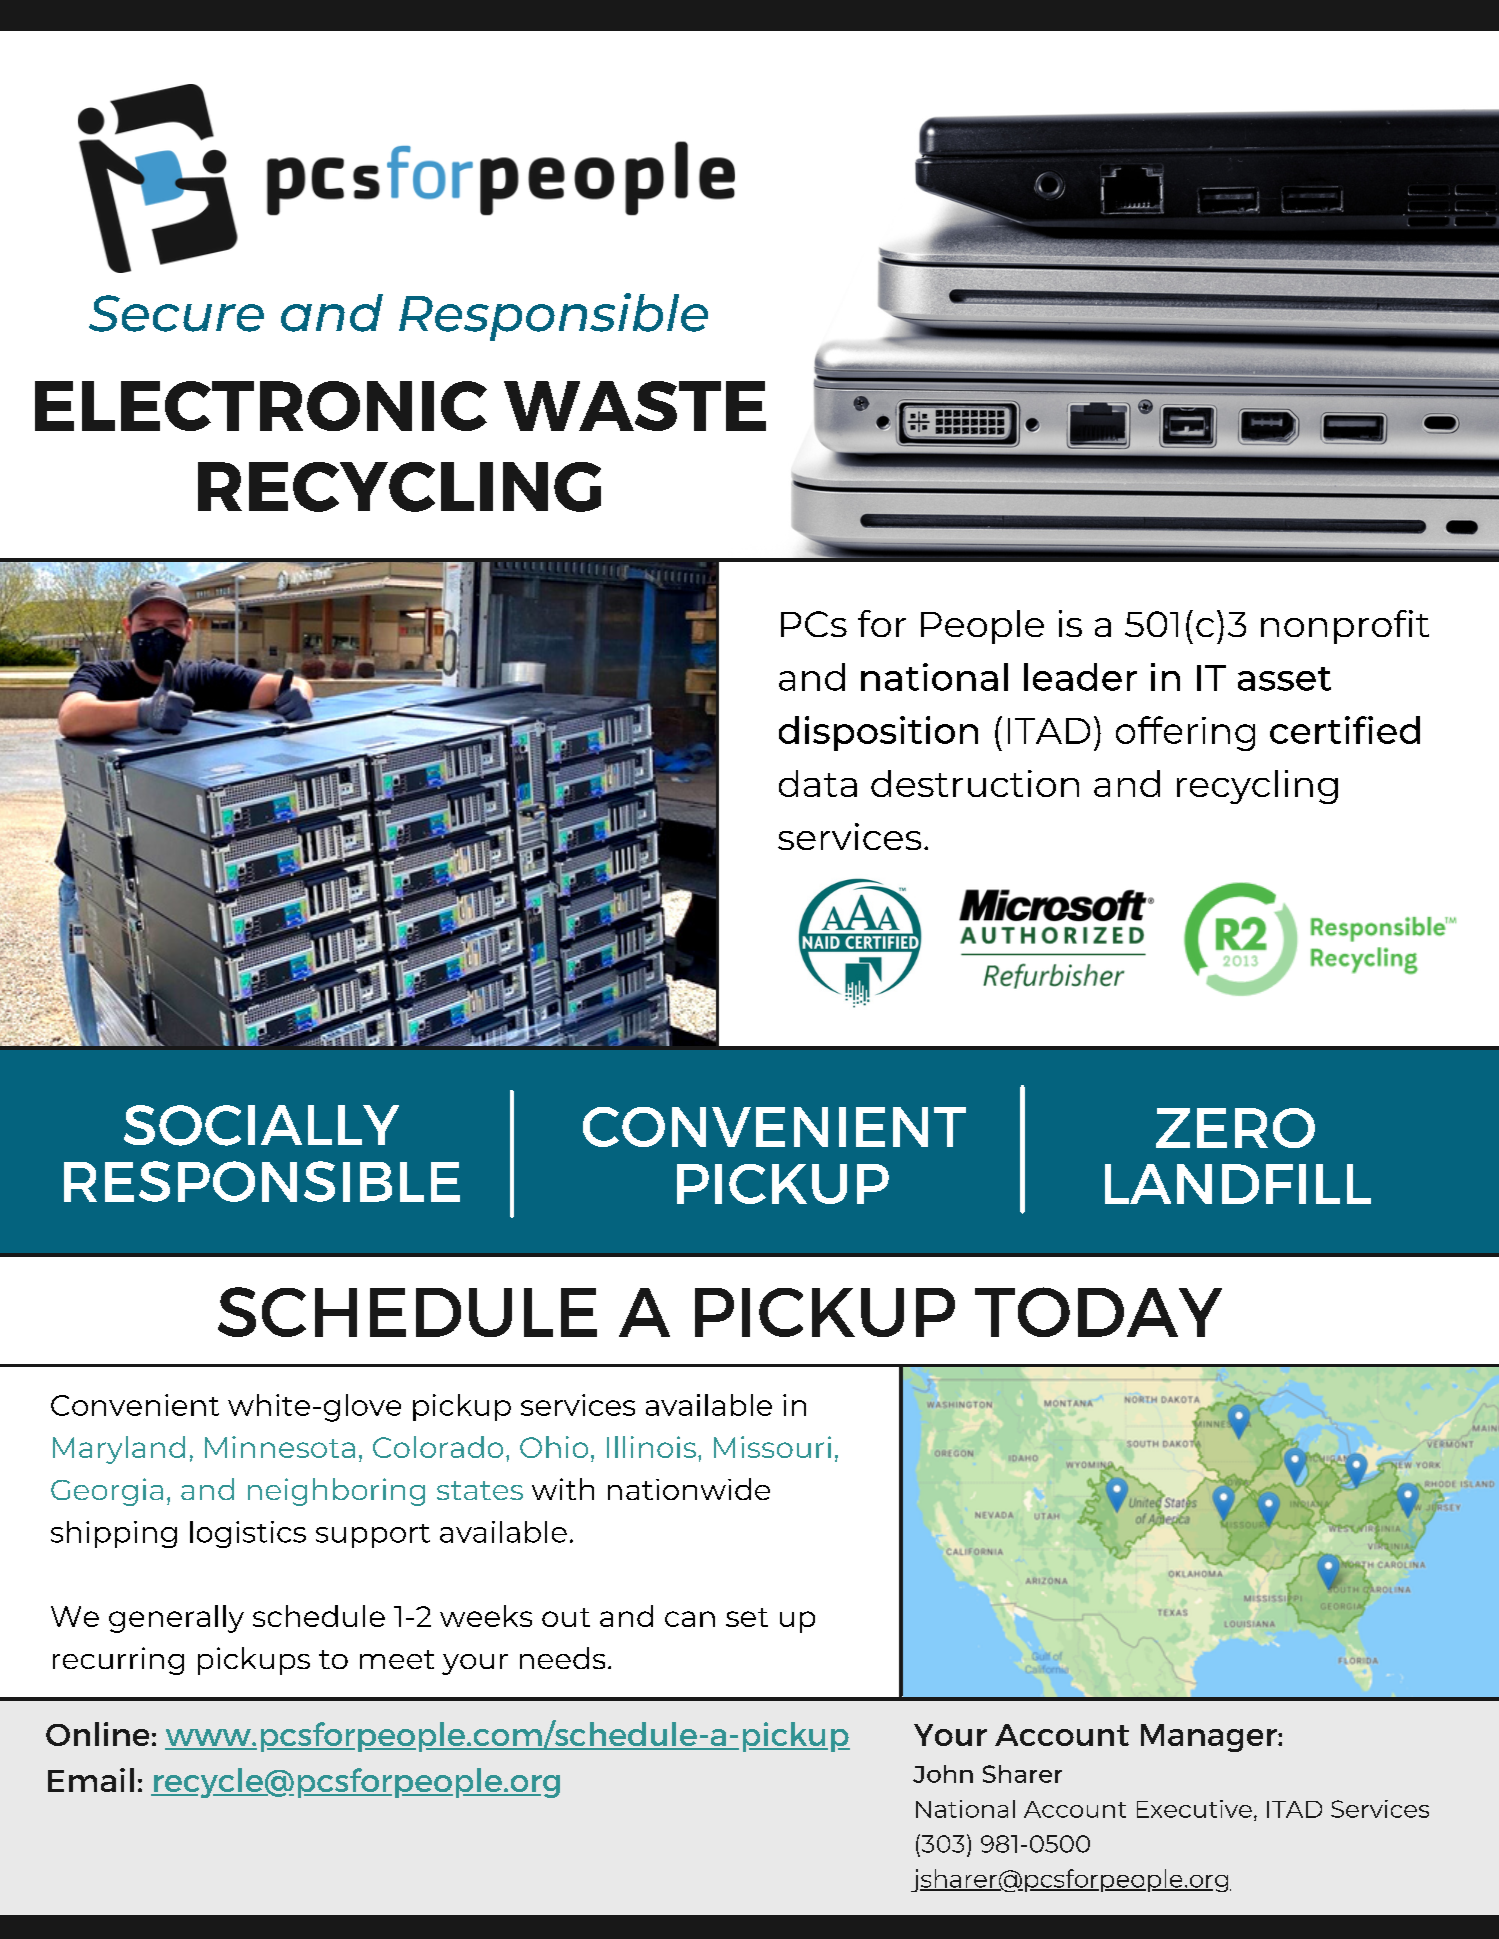 Image resolution: width=1499 pixels, height=1939 pixels. What do you see at coordinates (818, 783) in the screenshot?
I see `data` at bounding box center [818, 783].
